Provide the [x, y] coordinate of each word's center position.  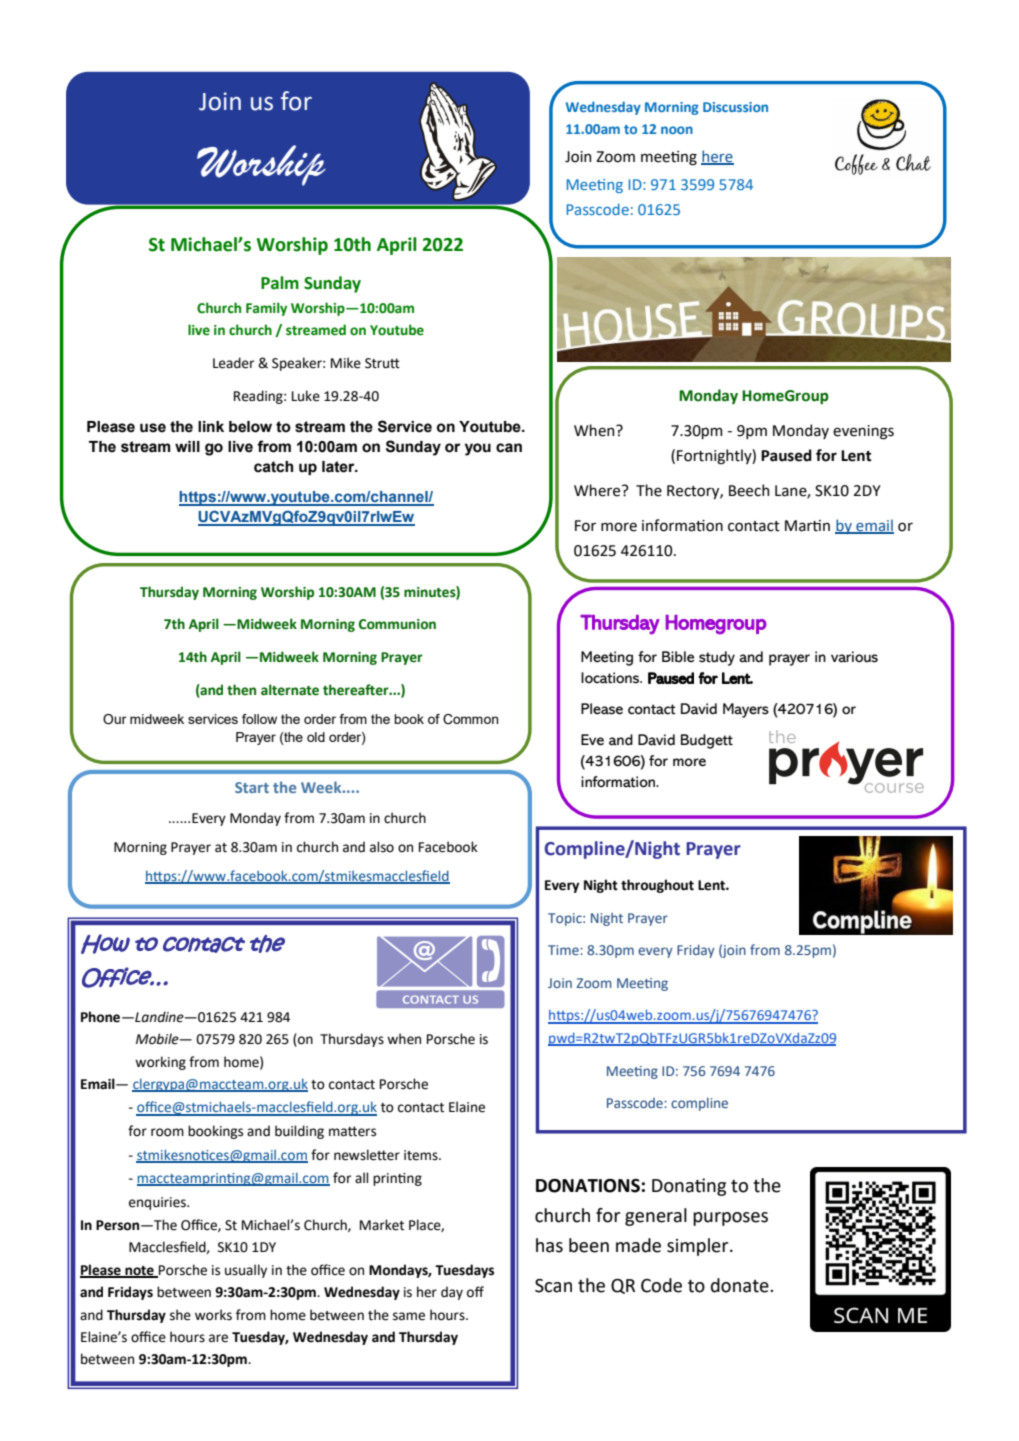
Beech [749, 490]
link [211, 426]
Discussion [735, 107]
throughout [657, 886]
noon [677, 130]
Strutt [382, 363]
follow [259, 719]
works [213, 1315]
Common [470, 719]
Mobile [158, 1039]
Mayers [746, 710]
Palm [280, 283]
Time [564, 950]
